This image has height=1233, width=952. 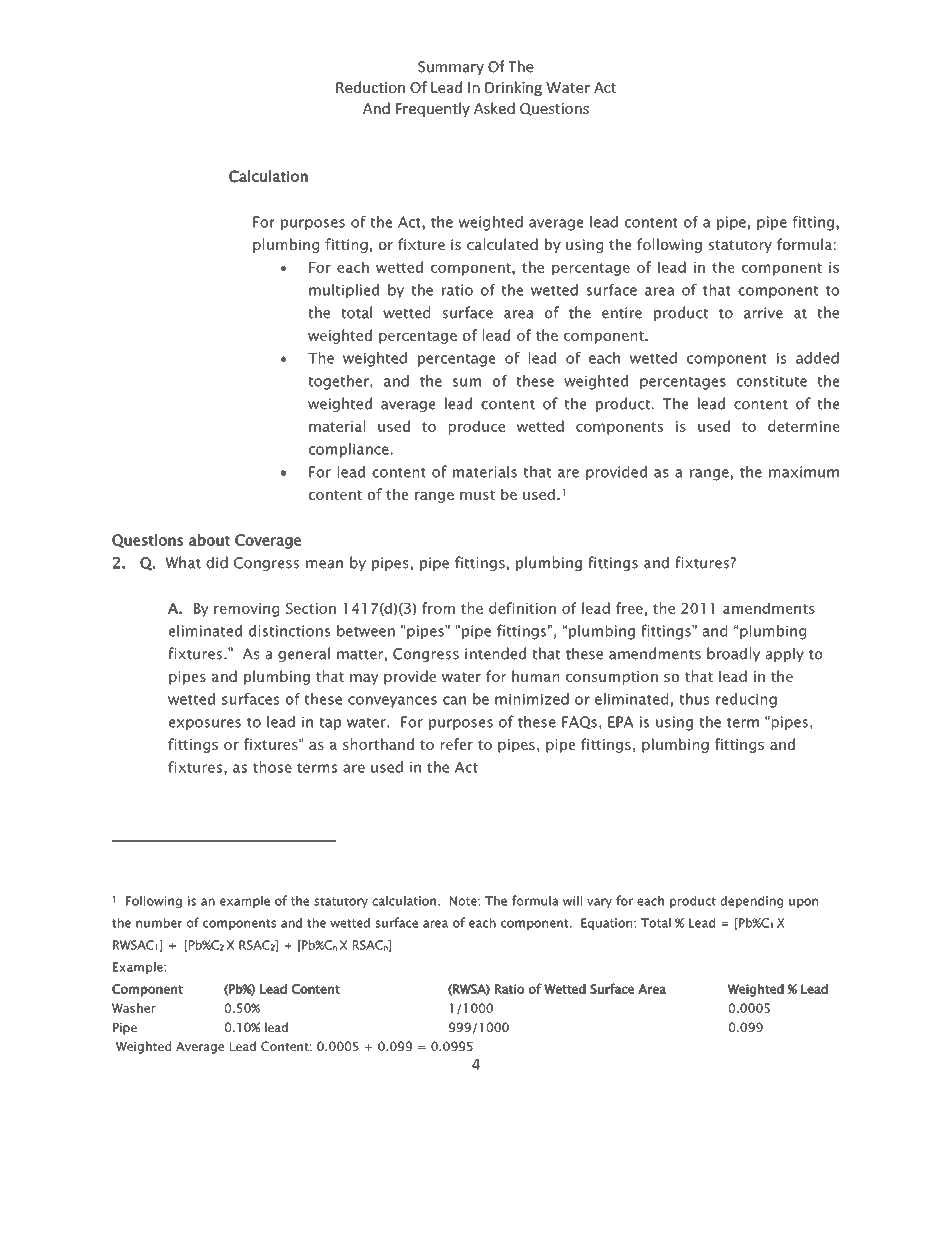 What do you see at coordinates (349, 450) in the image?
I see `compliance` at bounding box center [349, 450].
